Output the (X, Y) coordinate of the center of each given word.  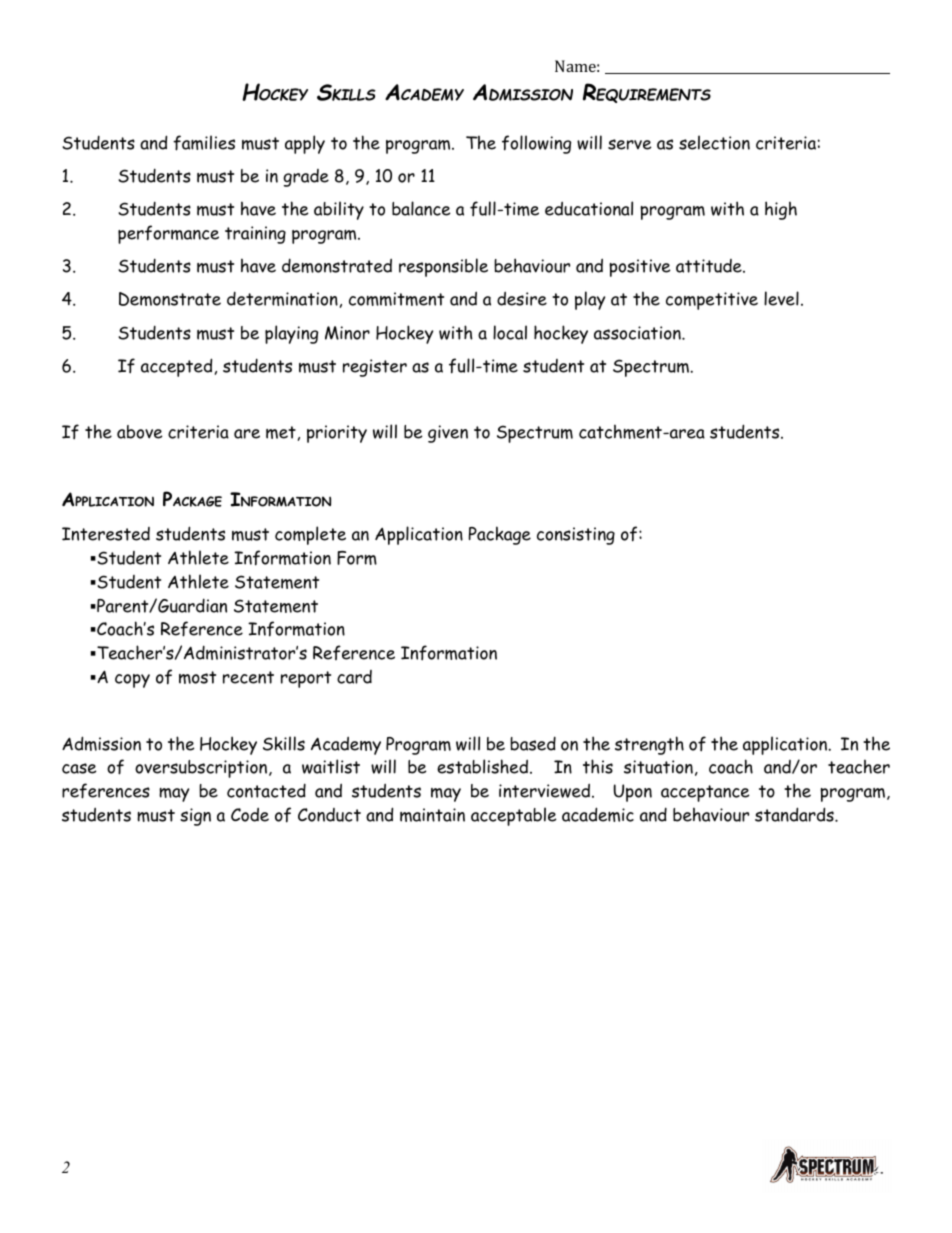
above (140, 432)
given (448, 434)
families (204, 143)
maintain (432, 815)
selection (714, 142)
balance (421, 208)
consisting (576, 536)
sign (195, 817)
